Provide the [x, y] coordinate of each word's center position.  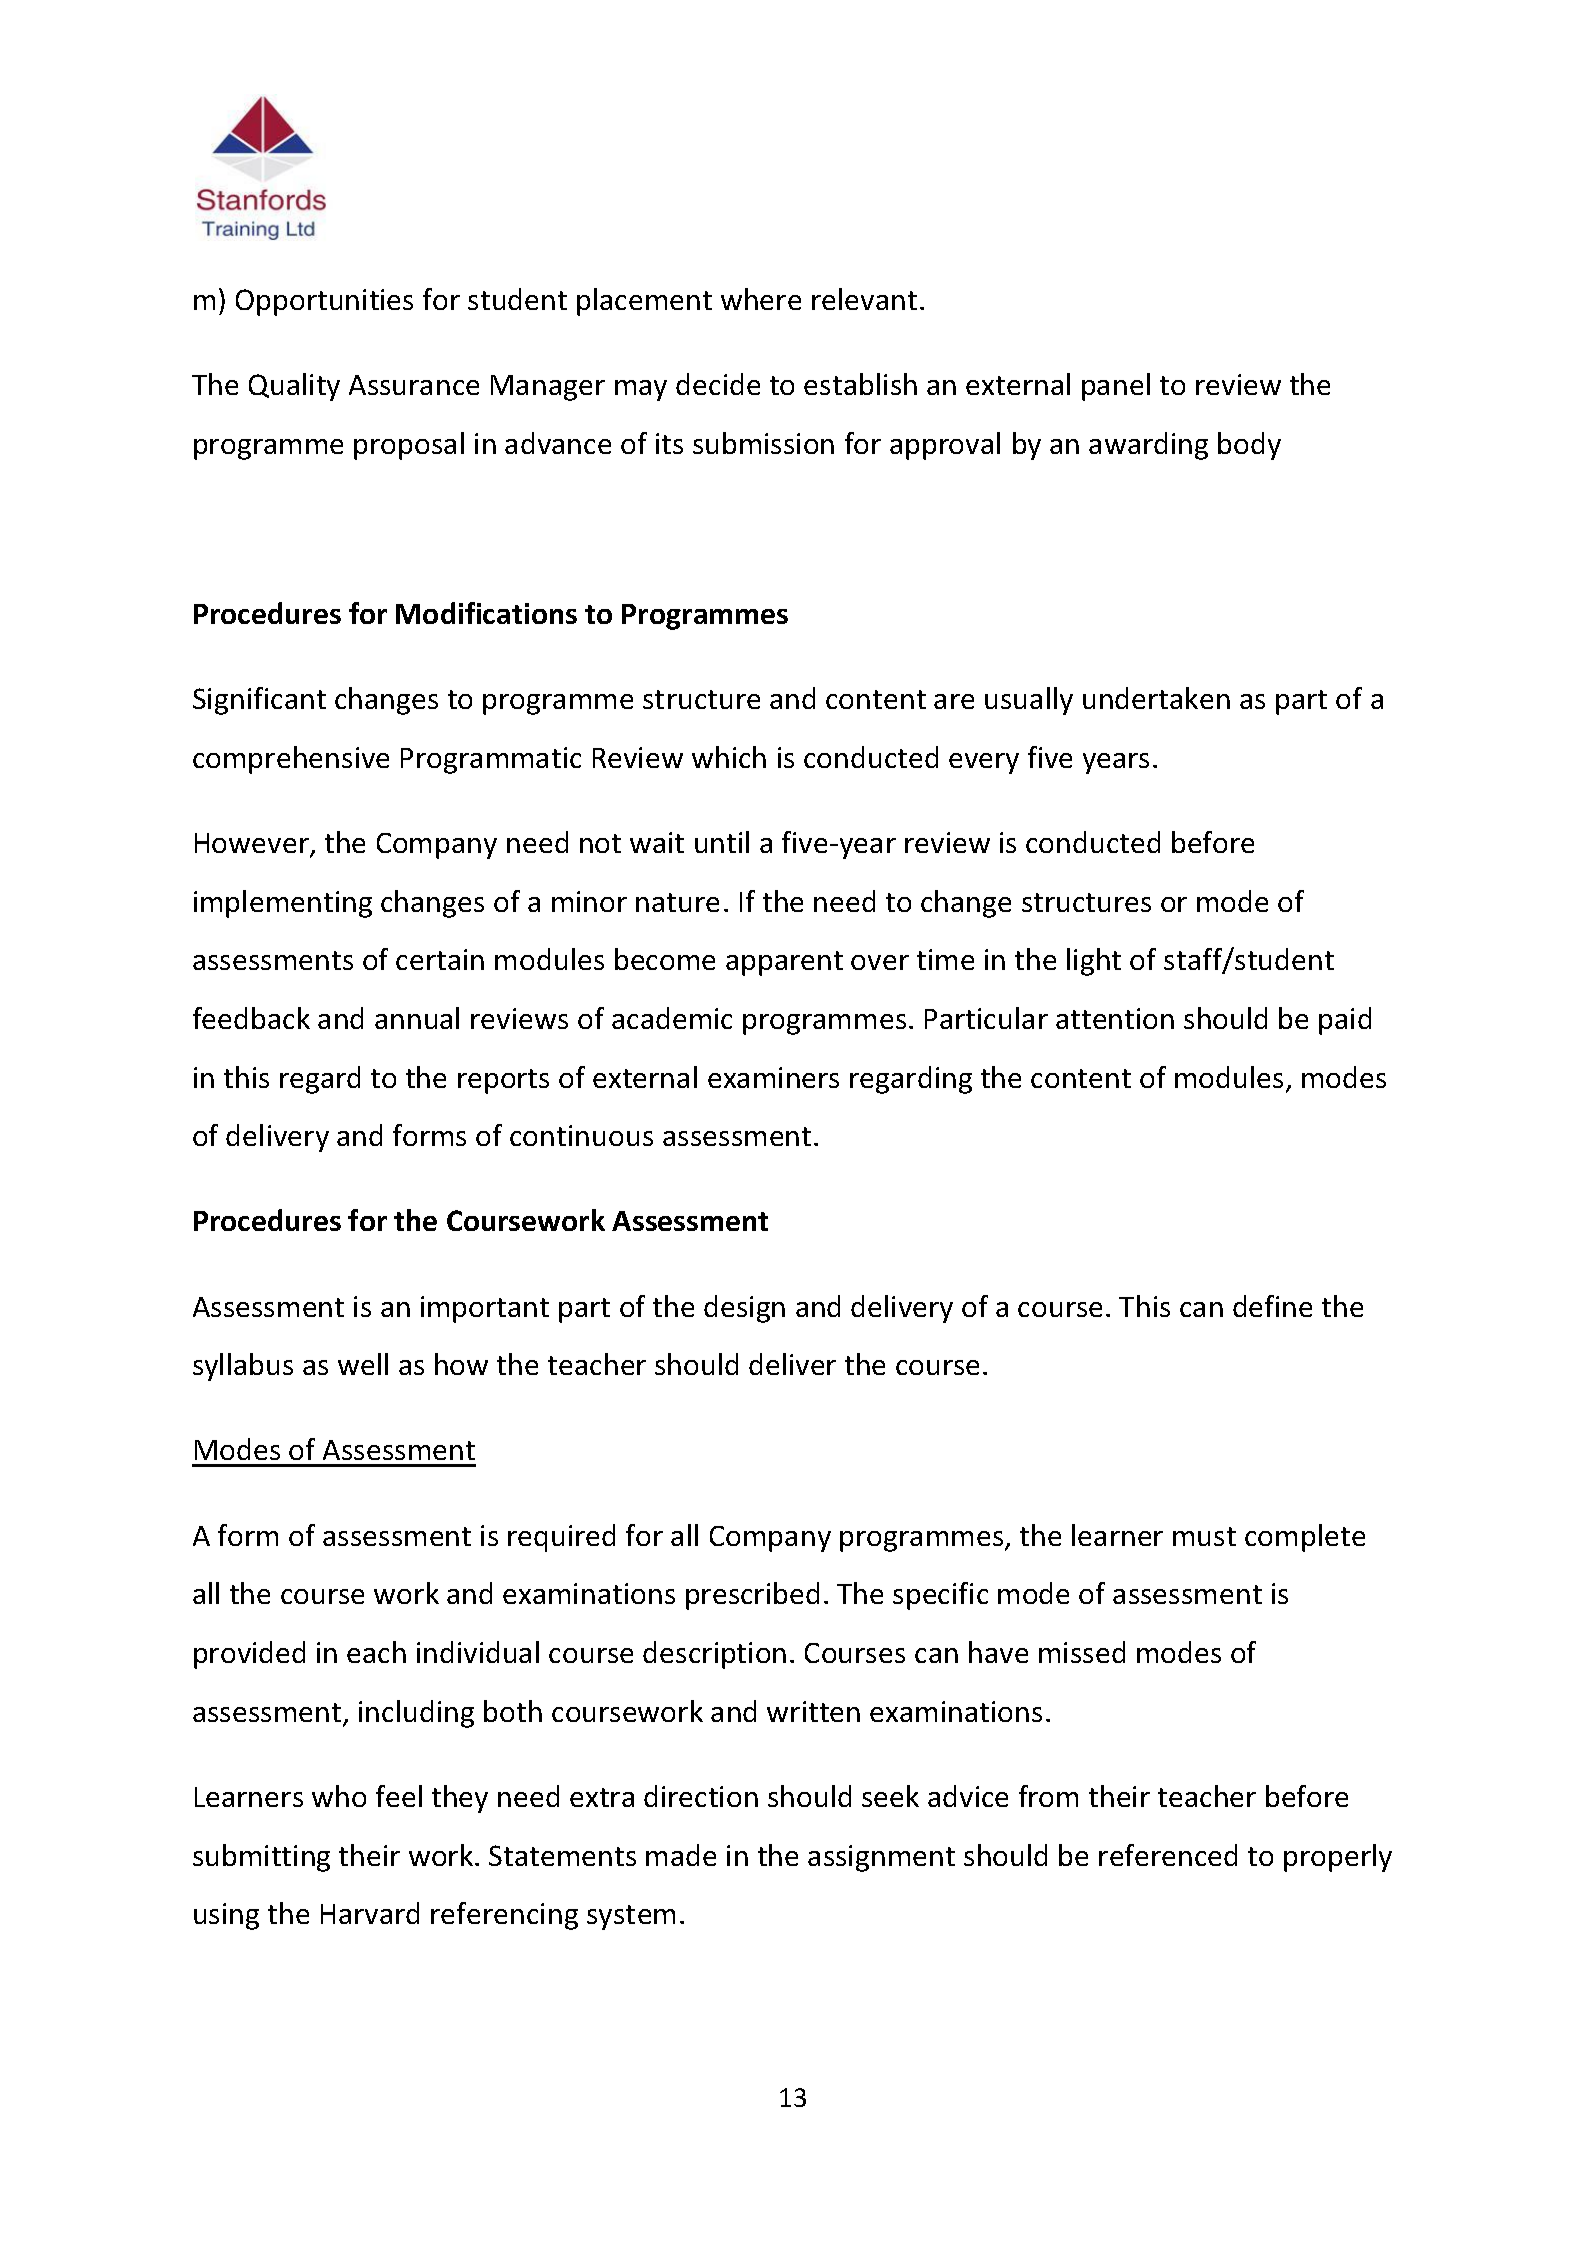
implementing [283, 904]
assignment [881, 1858]
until [722, 842]
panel [1116, 387]
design [744, 1309]
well [363, 1364]
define [1272, 1306]
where [761, 299]
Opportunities [324, 302]
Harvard [370, 1913]
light [1094, 962]
